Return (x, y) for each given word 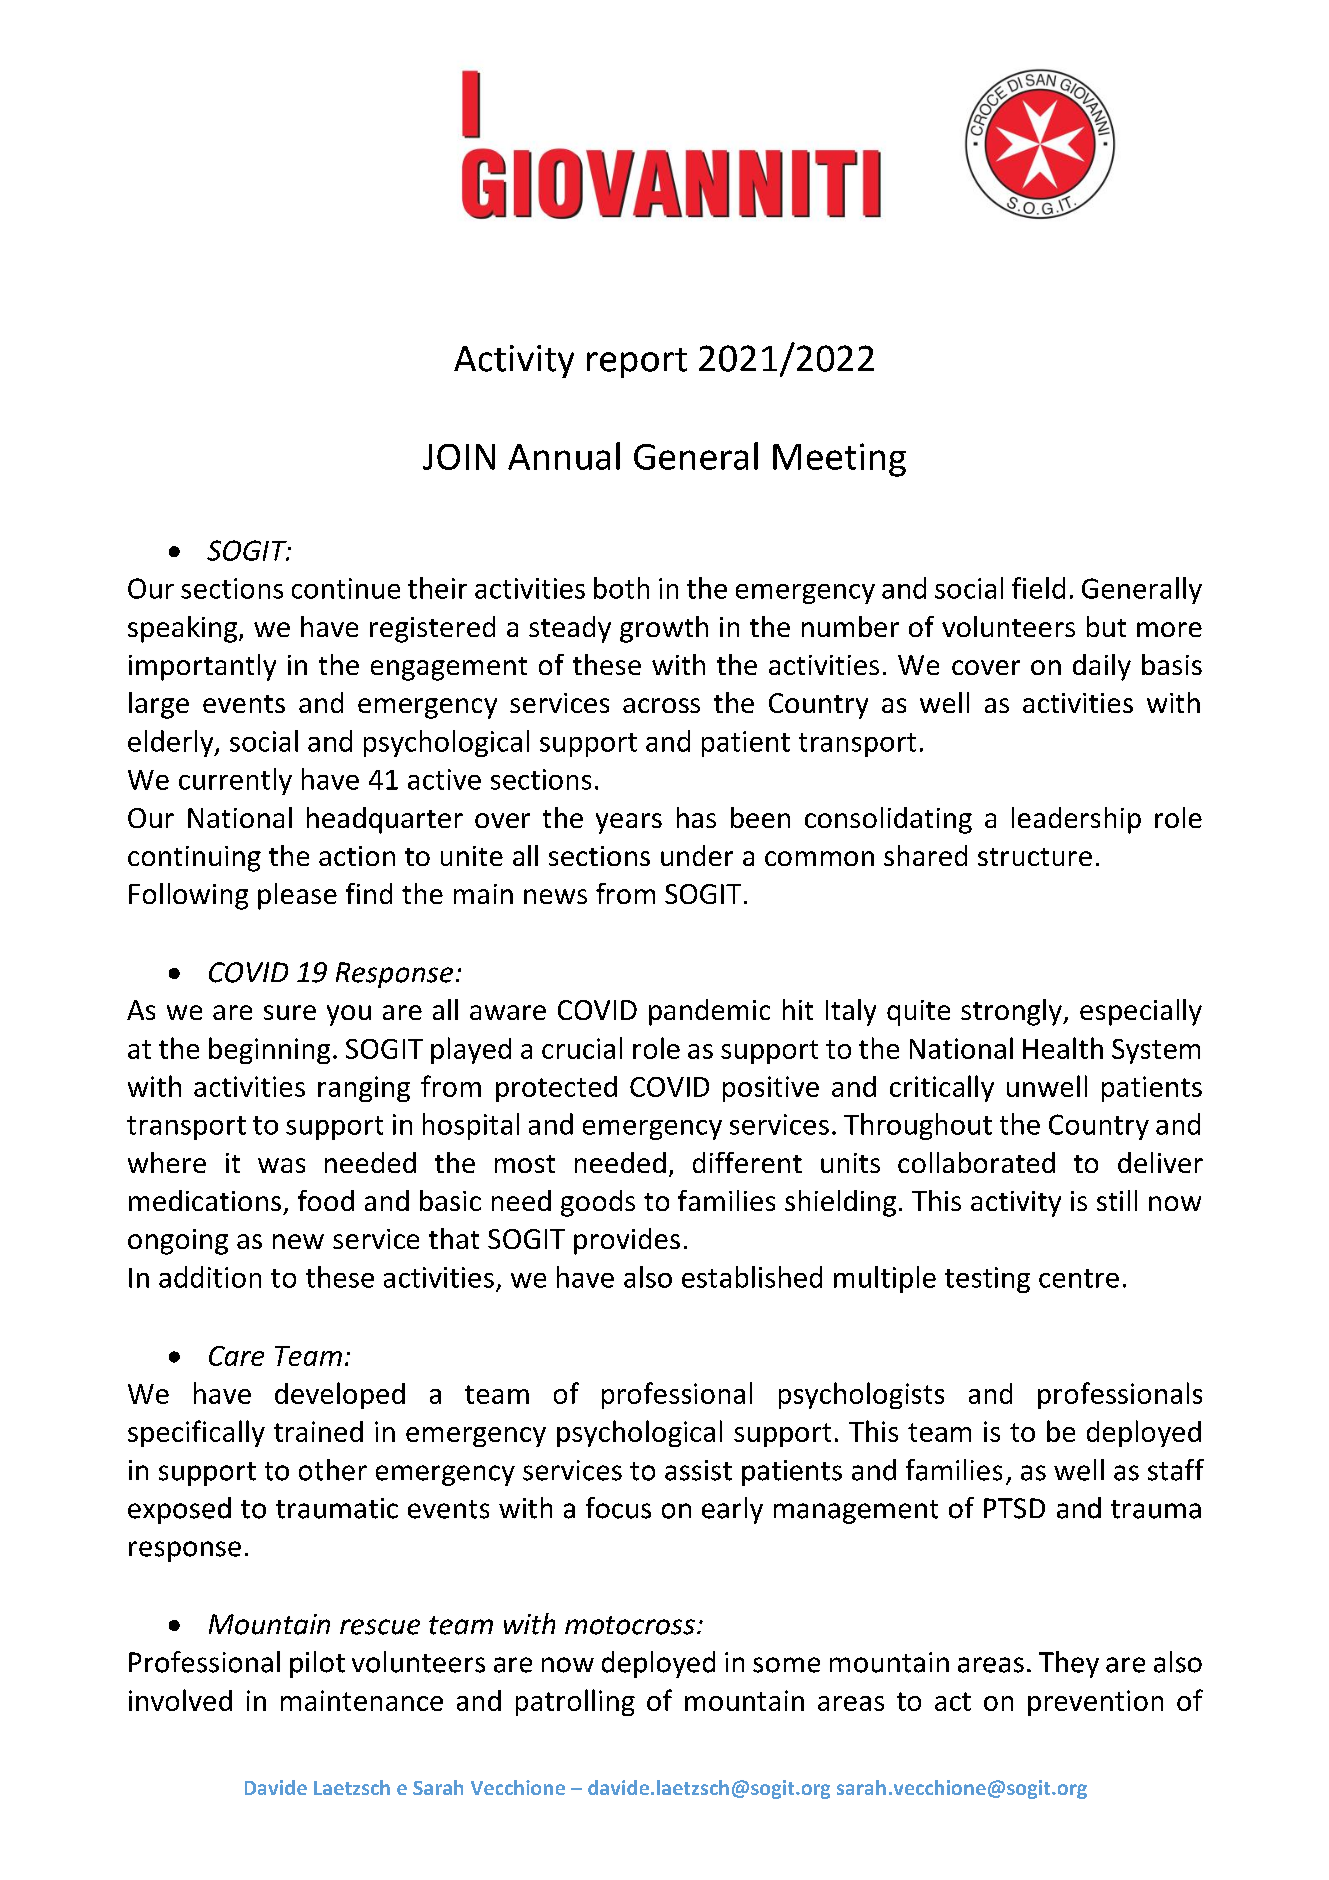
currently (235, 781)
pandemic (709, 1012)
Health (1063, 1048)
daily (1102, 667)
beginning (269, 1050)
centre (1079, 1278)
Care (236, 1356)
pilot (317, 1664)
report (637, 363)
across (661, 705)
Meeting (839, 460)
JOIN (459, 457)
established (752, 1277)
